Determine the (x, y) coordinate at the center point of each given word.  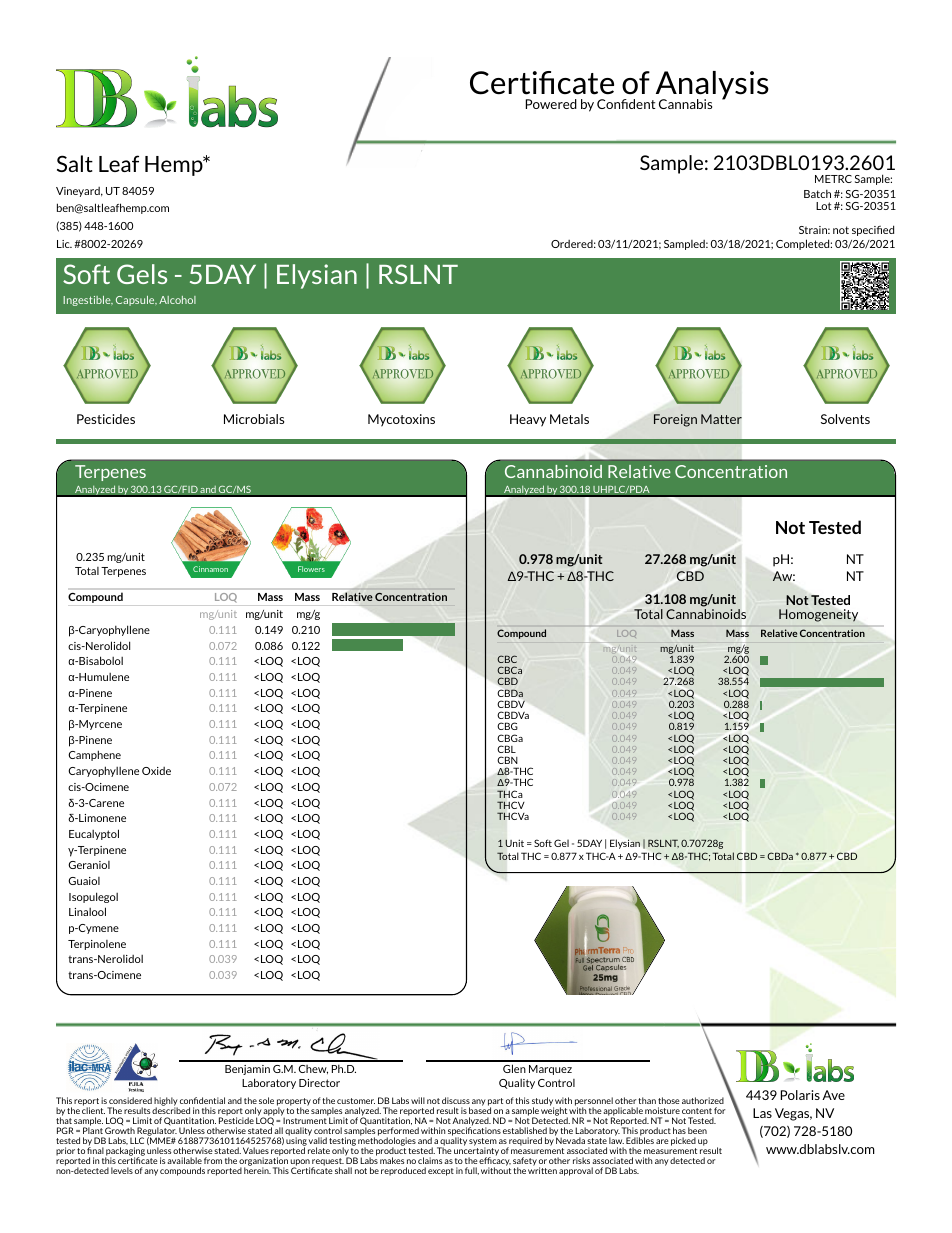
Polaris (800, 1095)
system (483, 1143)
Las (762, 1113)
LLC (137, 1140)
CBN (507, 760)
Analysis (711, 86)
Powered (551, 104)
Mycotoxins (401, 420)
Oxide (156, 771)
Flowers (311, 569)
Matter (721, 419)
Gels (142, 274)
